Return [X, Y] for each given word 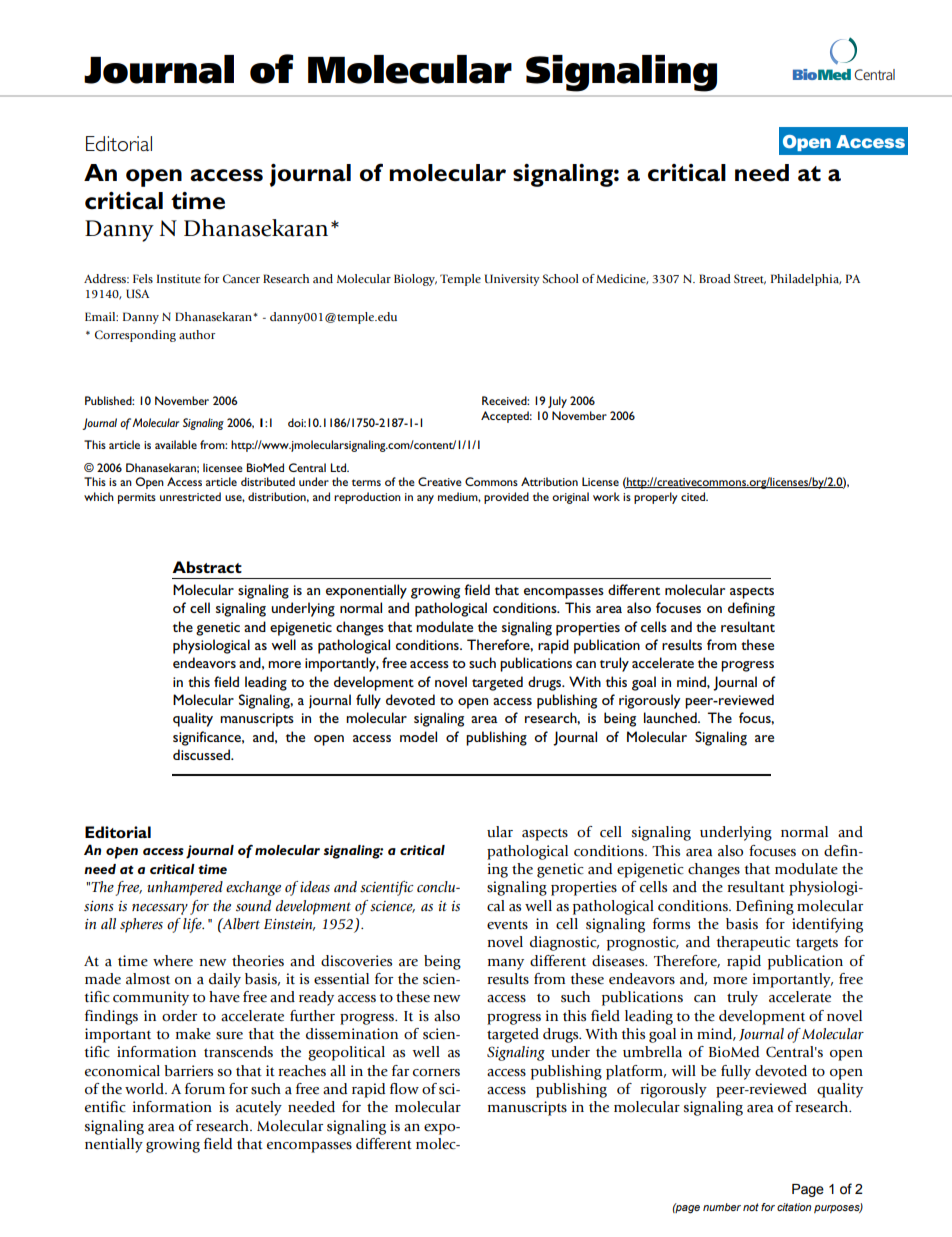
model [418, 736]
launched [671, 717]
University [512, 280]
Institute [179, 278]
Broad [715, 278]
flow [404, 1089]
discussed [203, 754]
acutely [259, 1108]
